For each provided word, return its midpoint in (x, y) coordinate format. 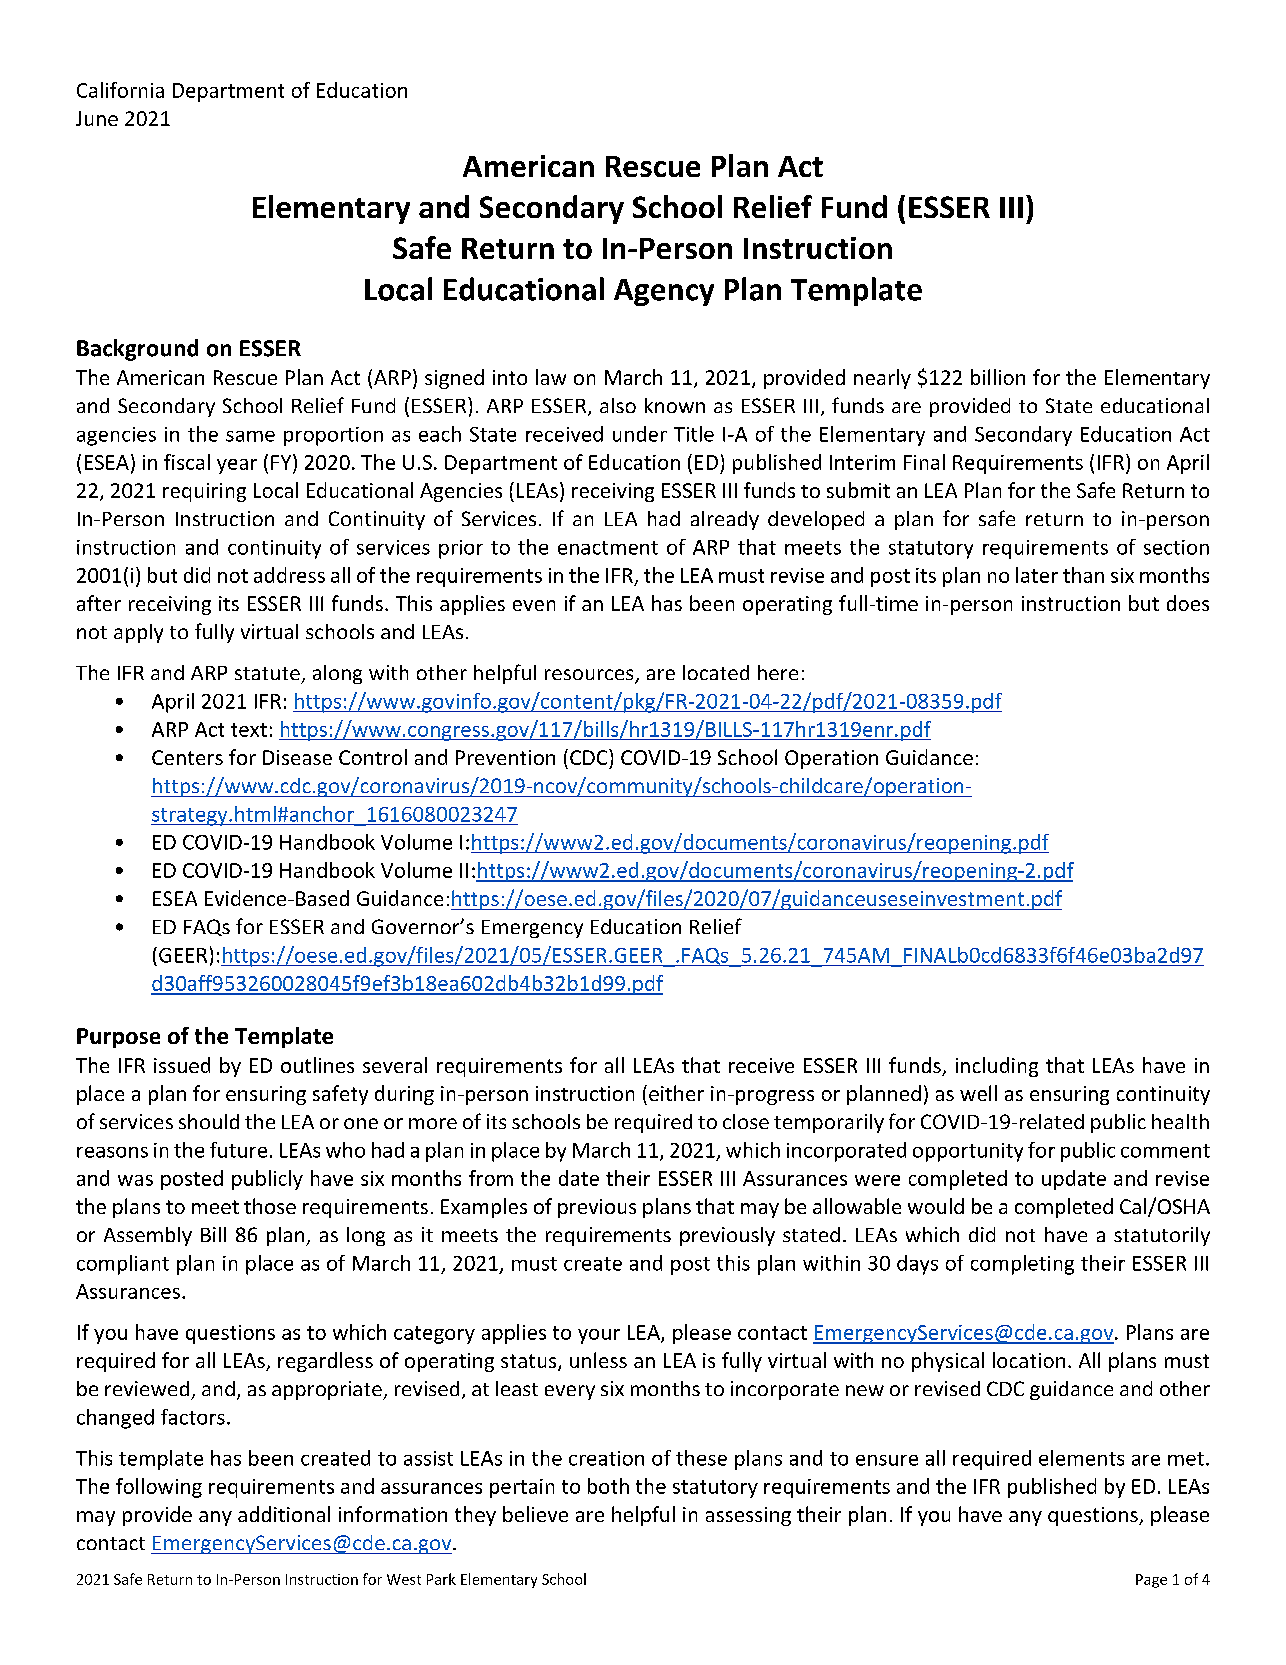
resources (590, 676)
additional (284, 1514)
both (608, 1486)
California (120, 90)
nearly (882, 379)
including (997, 1067)
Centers (187, 757)
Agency (664, 292)
